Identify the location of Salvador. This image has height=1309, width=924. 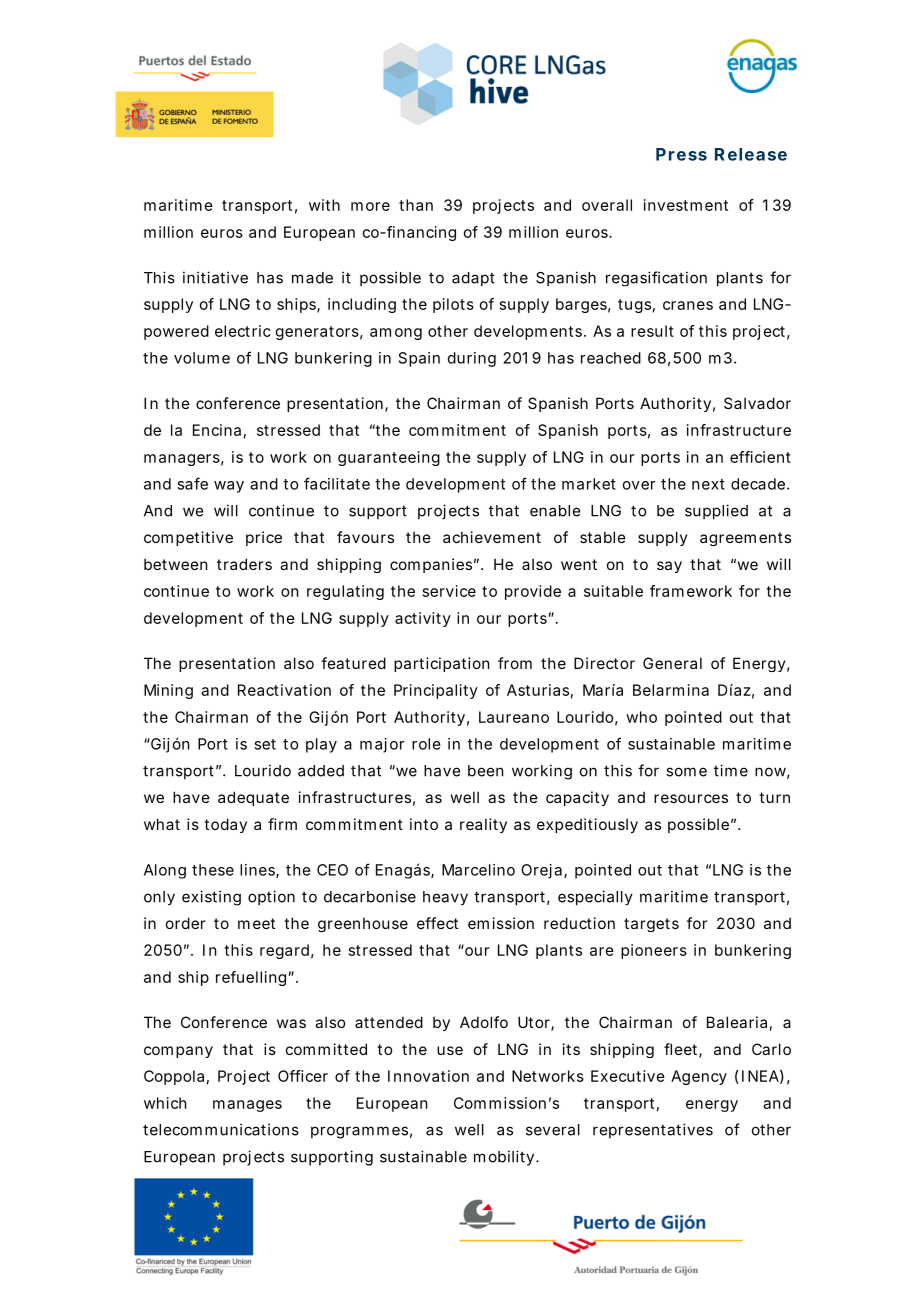
(757, 403).
